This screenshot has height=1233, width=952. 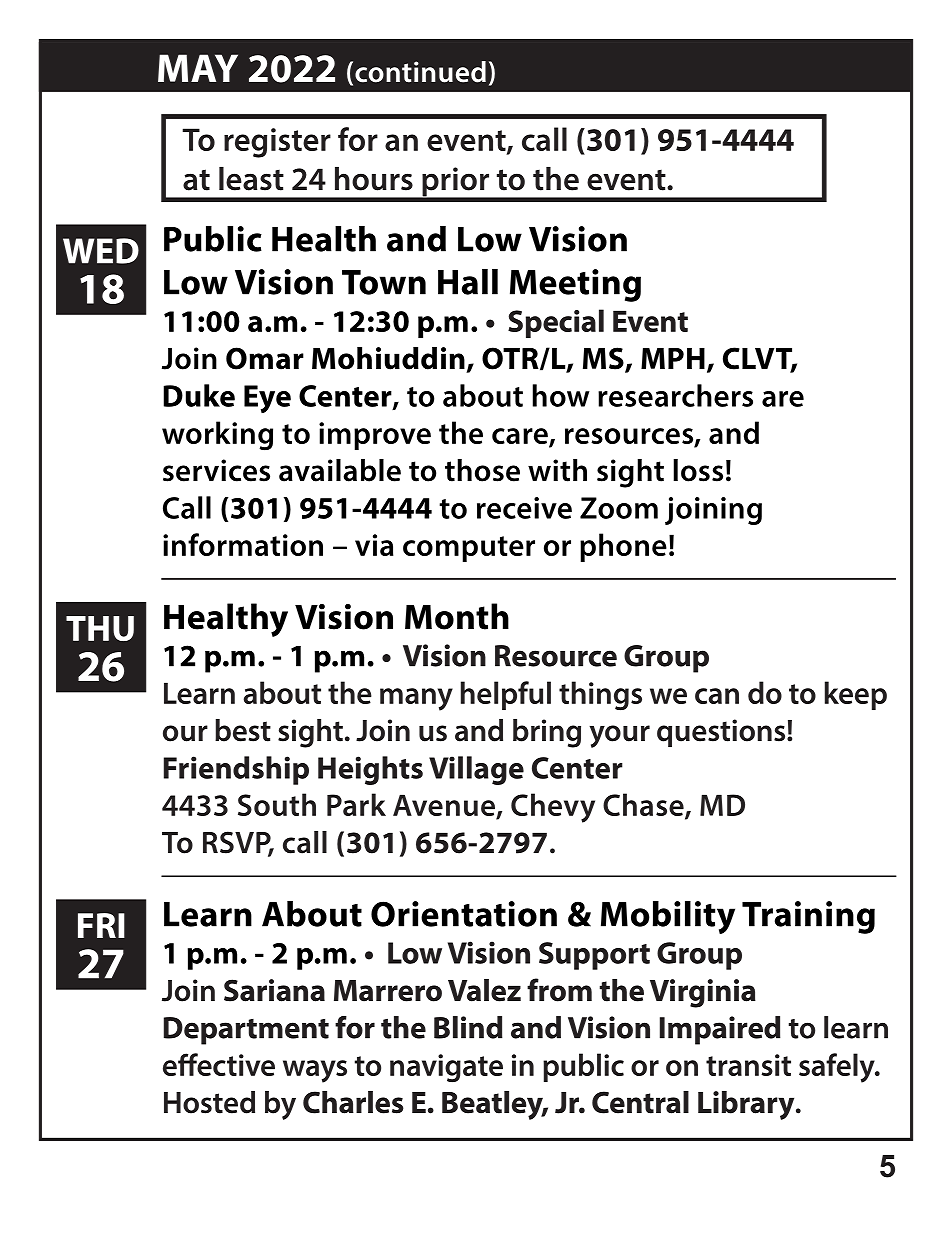 I want to click on navigate, so click(x=446, y=1068).
